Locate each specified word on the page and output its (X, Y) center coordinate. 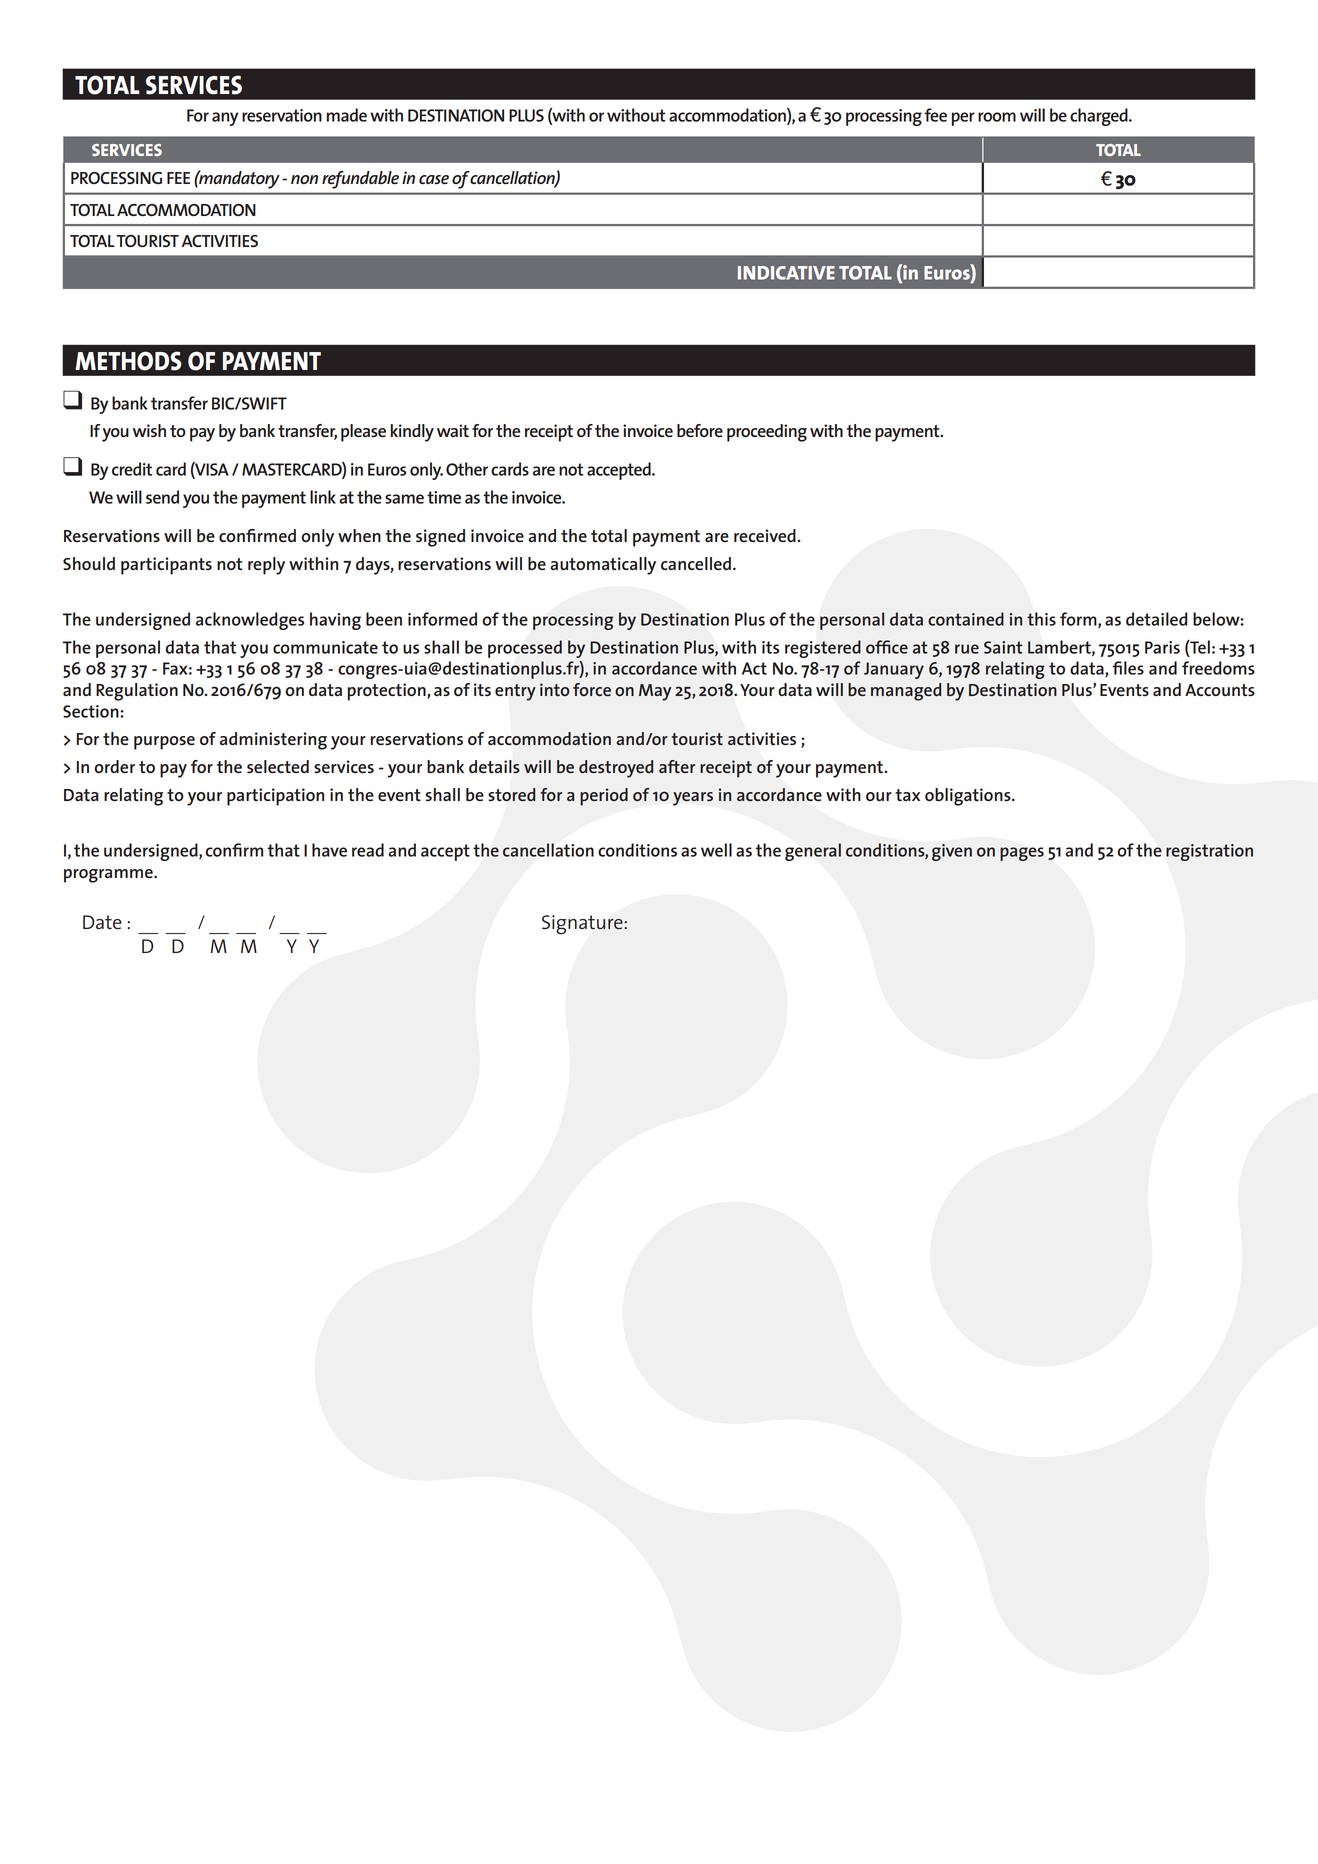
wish (149, 430)
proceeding (767, 433)
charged (1100, 117)
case (434, 179)
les (1134, 668)
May (655, 692)
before (700, 430)
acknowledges (250, 621)
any (225, 119)
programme (109, 876)
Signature (583, 925)
